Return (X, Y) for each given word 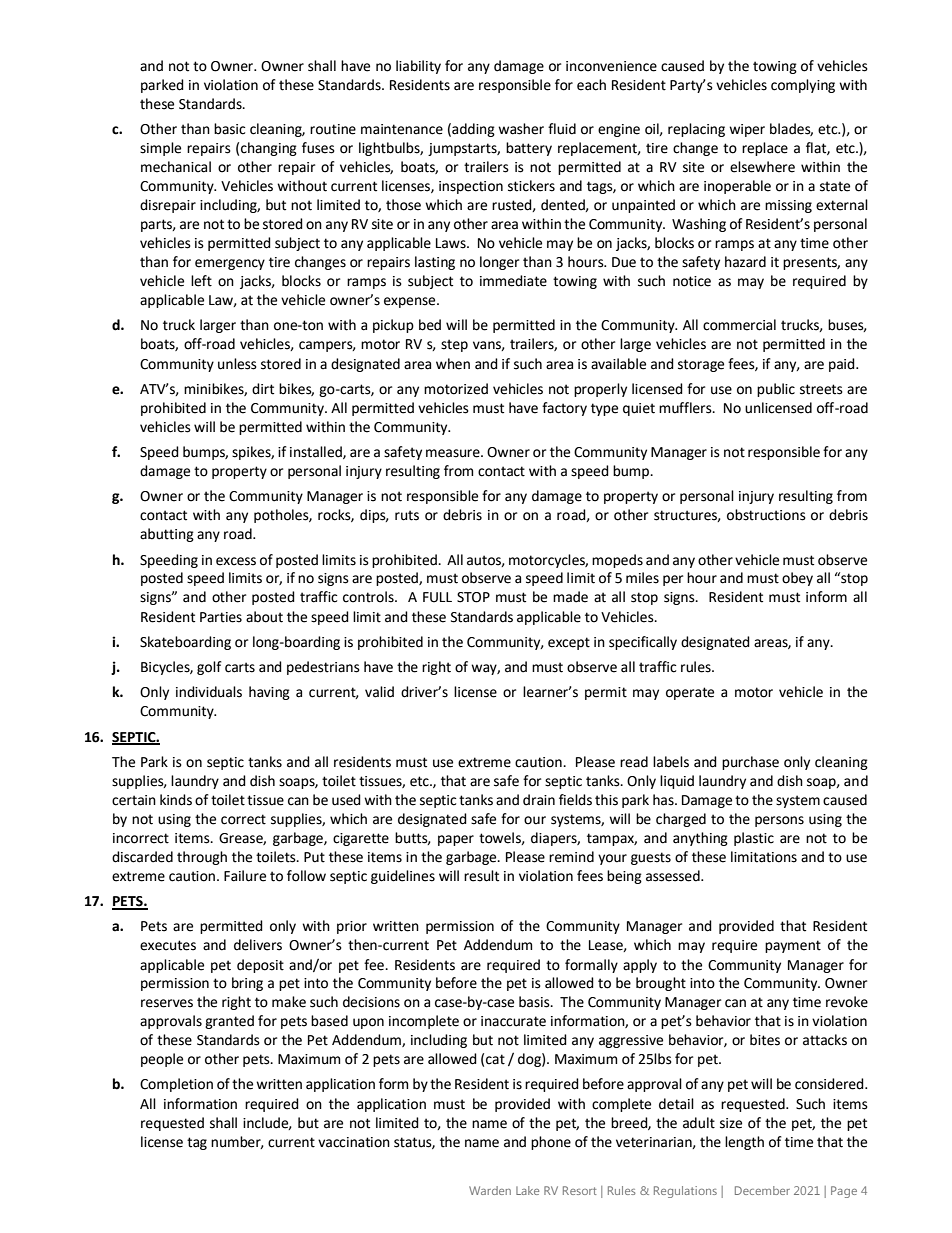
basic (229, 129)
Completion (176, 1085)
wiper (747, 130)
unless (237, 364)
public (776, 390)
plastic (754, 839)
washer (521, 129)
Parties (221, 617)
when (453, 364)
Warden (490, 1190)
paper (456, 840)
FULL (437, 597)
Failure (245, 876)
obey (797, 579)
